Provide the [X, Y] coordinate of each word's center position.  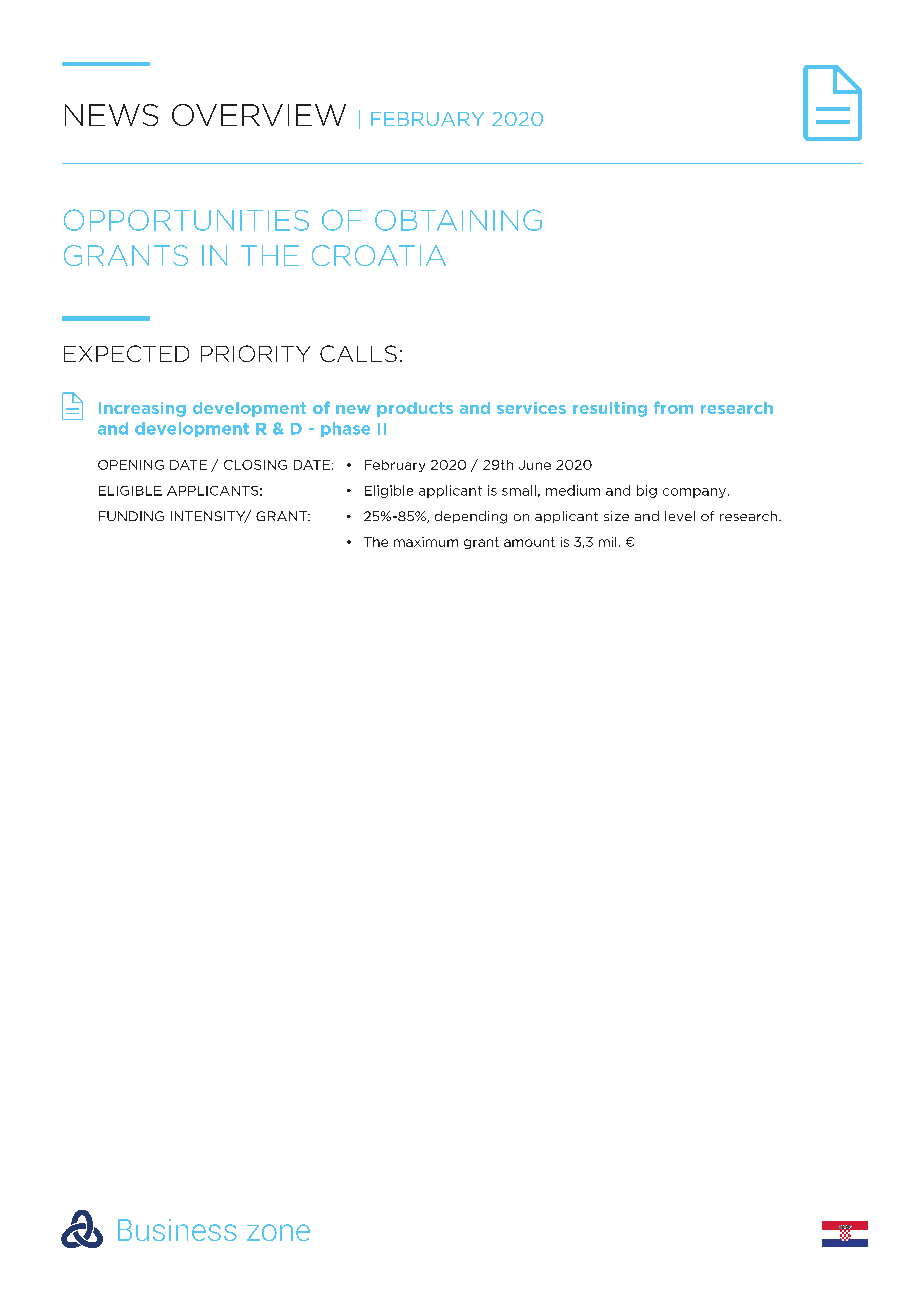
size [616, 516]
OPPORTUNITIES [186, 220]
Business [177, 1230]
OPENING [131, 465]
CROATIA [379, 255]
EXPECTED [126, 353]
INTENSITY [209, 517]
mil [607, 542]
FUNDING [131, 516]
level [680, 516]
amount [529, 542]
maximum [426, 542]
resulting [610, 409]
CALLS [358, 353]
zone [278, 1232]
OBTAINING [458, 220]
